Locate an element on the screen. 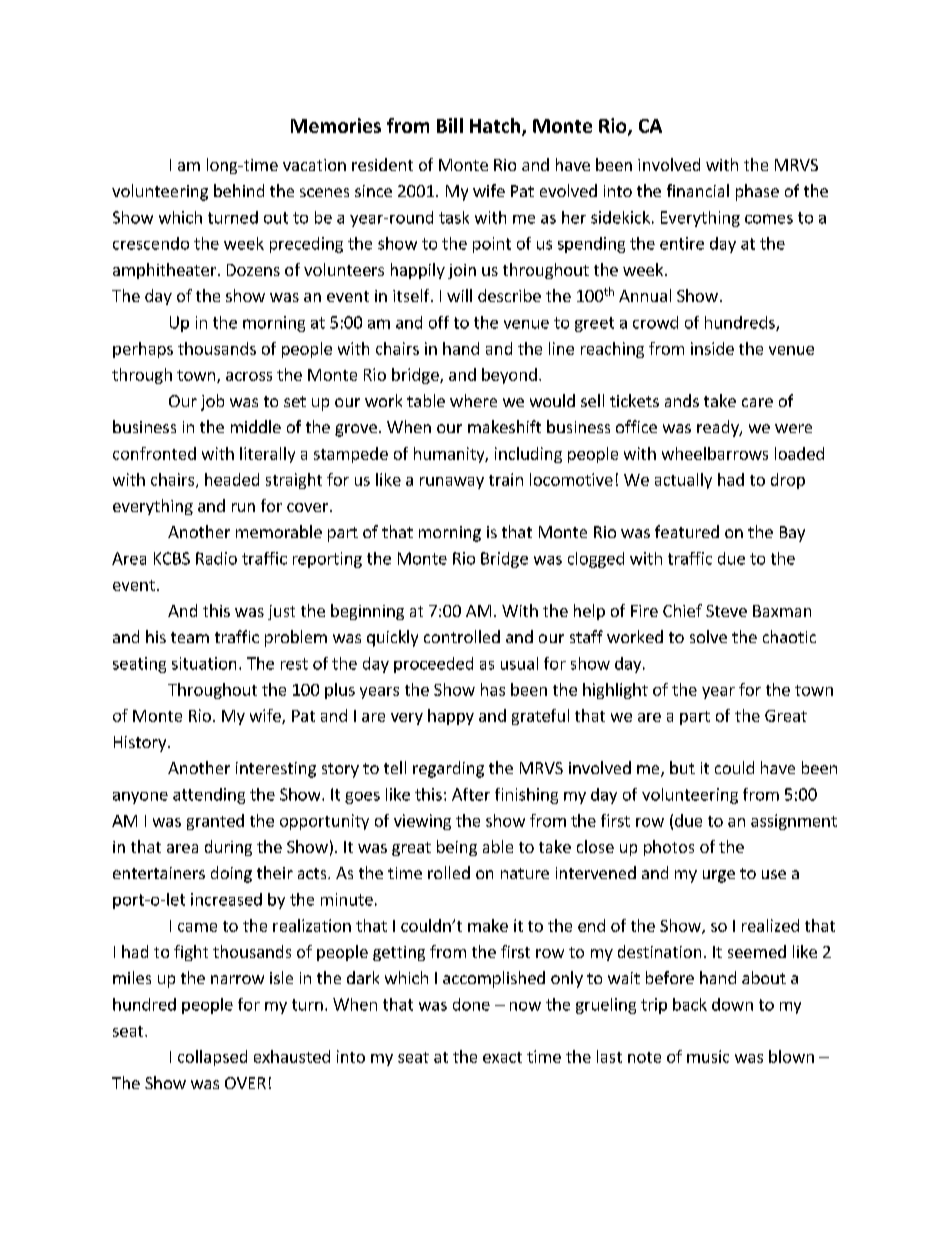 This screenshot has height=1233, width=952. Radio is located at coordinates (216, 558).
